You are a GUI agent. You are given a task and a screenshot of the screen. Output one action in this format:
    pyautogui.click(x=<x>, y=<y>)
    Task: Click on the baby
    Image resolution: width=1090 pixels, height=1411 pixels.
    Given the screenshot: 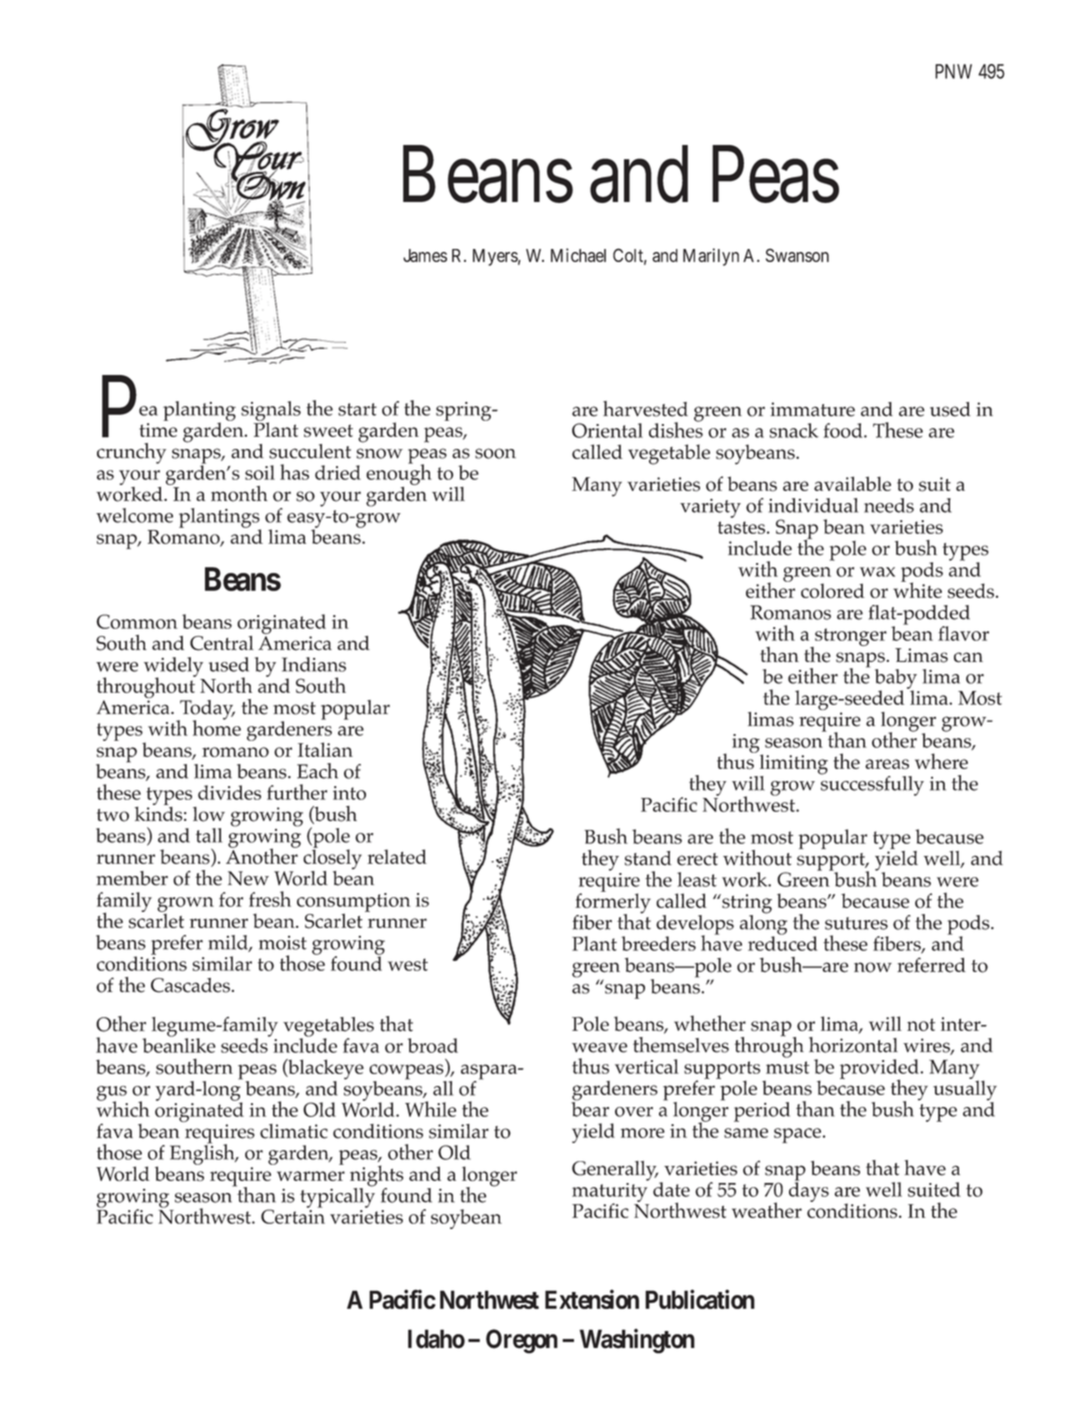 What is the action you would take?
    pyautogui.click(x=896, y=680)
